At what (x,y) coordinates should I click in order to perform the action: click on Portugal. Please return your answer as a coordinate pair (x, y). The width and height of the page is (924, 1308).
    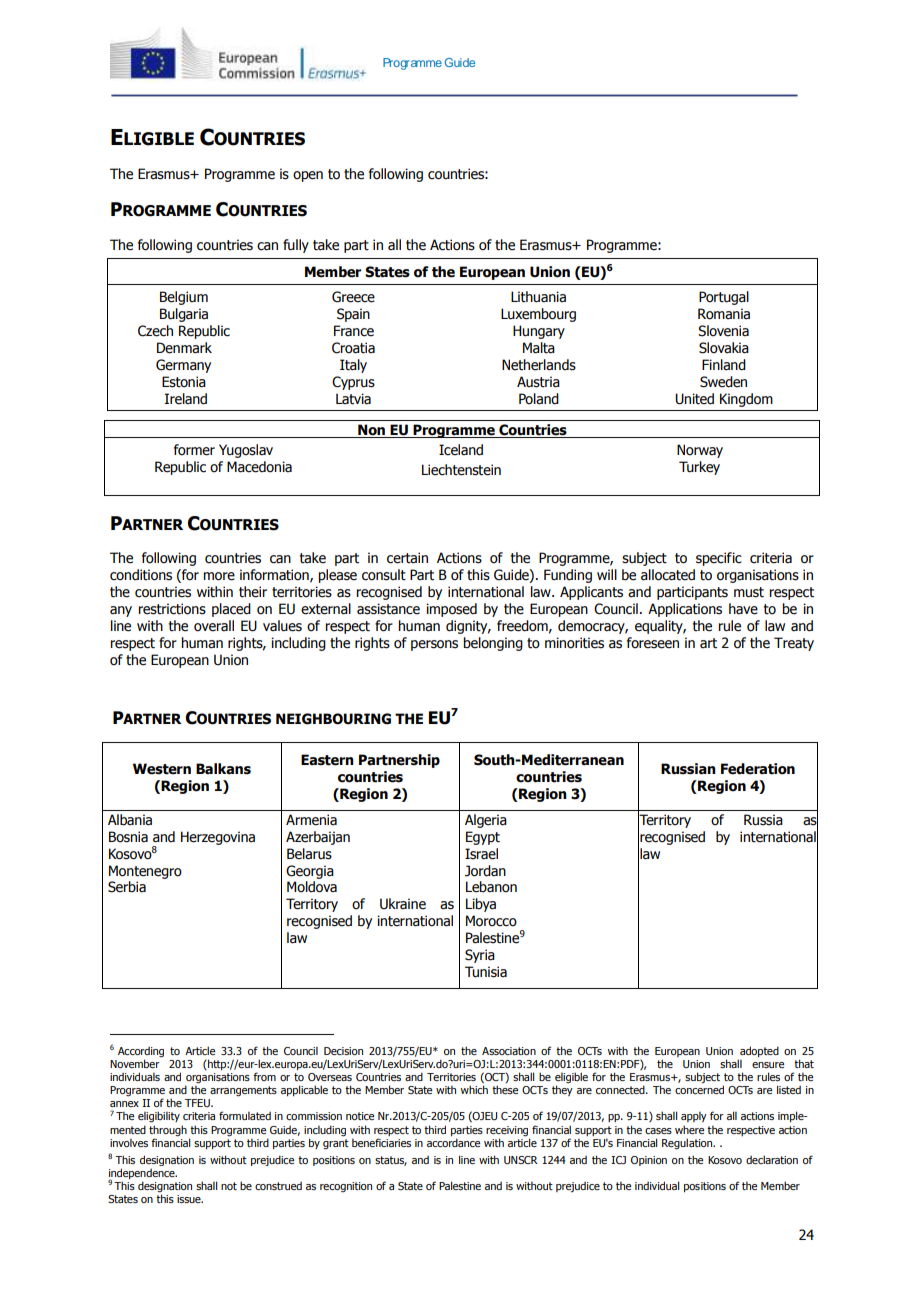
    Looking at the image, I should click on (724, 298).
